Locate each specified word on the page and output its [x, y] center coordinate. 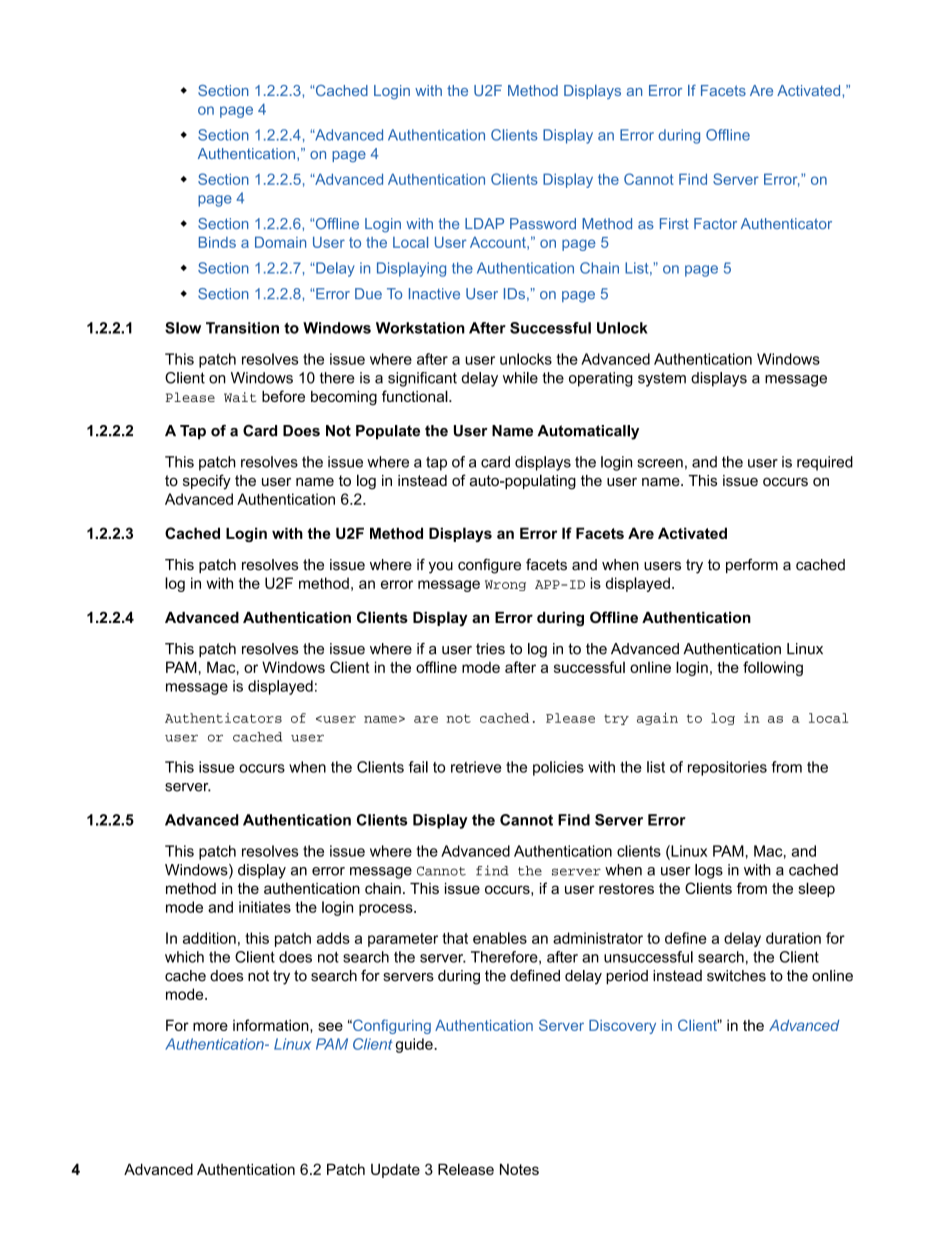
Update [395, 1170]
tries [490, 649]
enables [500, 938]
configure [489, 566]
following [773, 668]
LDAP [484, 223]
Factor [715, 223]
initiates [265, 907]
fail [418, 767]
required [825, 463]
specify [207, 482]
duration [793, 938]
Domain [280, 242]
